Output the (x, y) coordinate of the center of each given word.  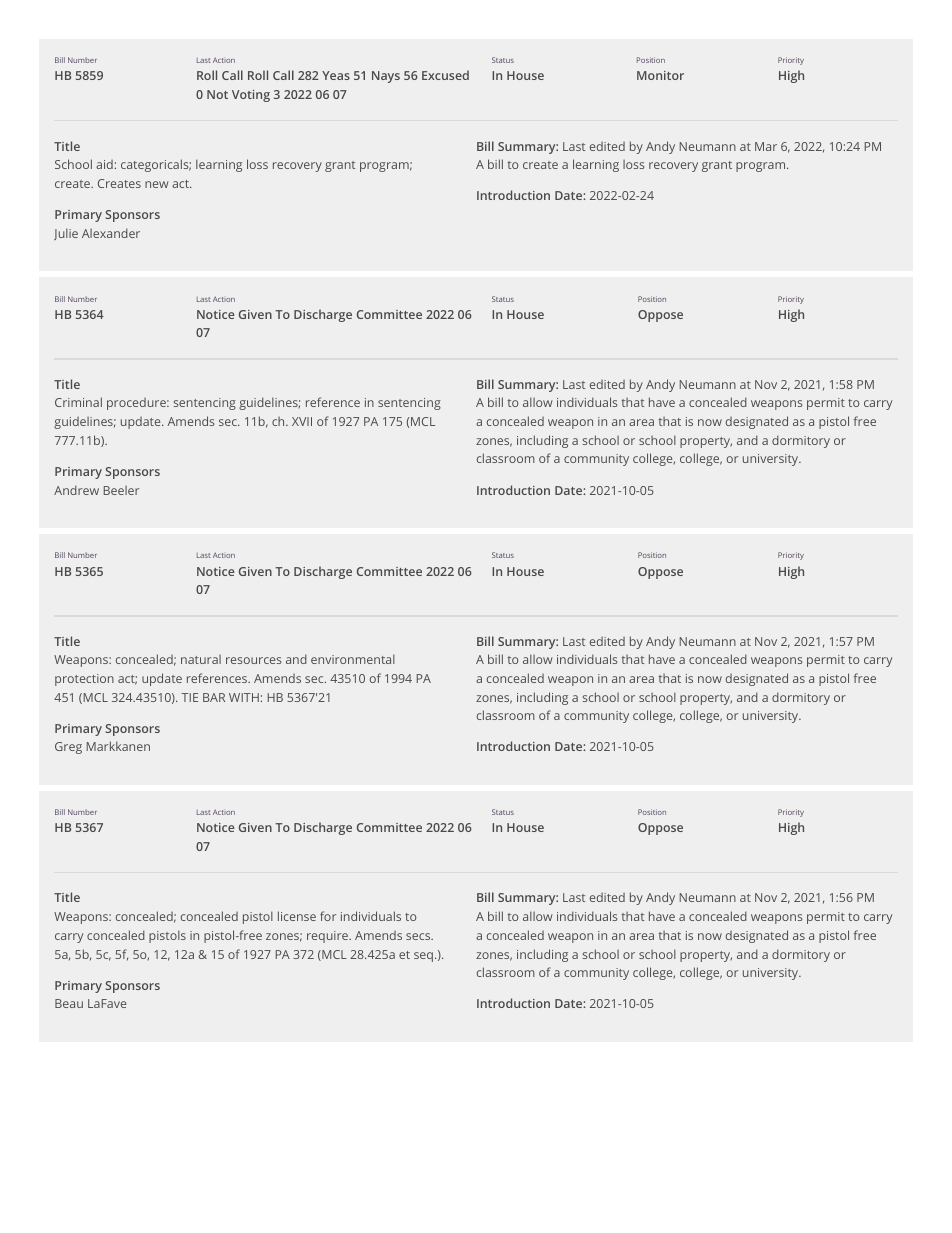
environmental (353, 659)
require (328, 937)
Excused (445, 75)
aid (104, 164)
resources (253, 660)
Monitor (660, 75)
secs (419, 936)
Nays (386, 77)
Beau (69, 1003)
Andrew (76, 490)
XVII (302, 421)
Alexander (111, 233)
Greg (68, 748)
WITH (244, 697)
